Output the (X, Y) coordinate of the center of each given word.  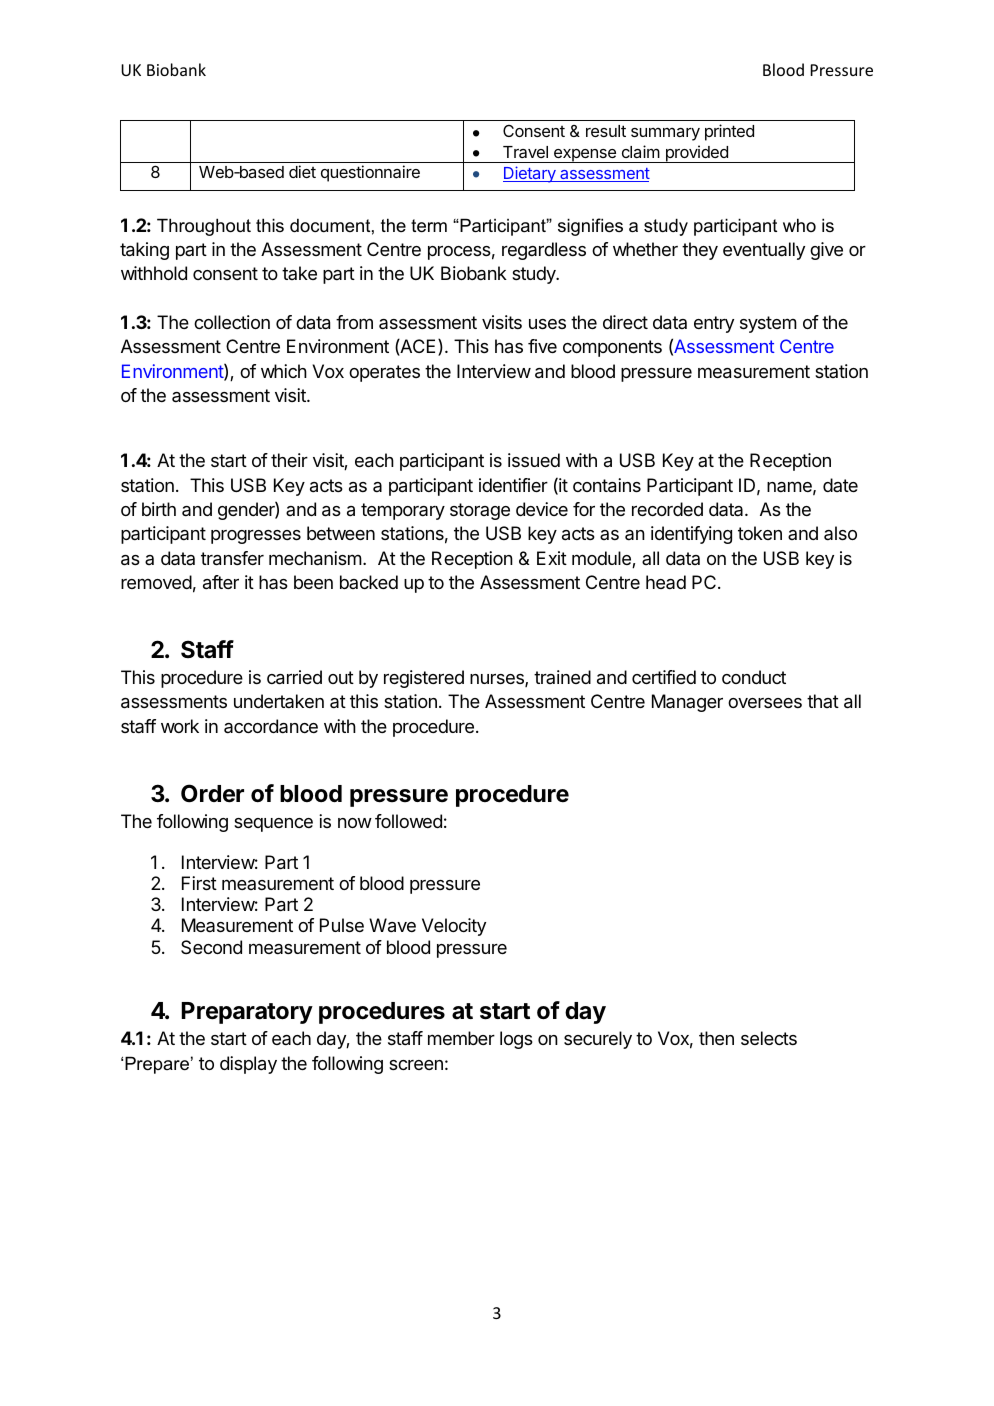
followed (408, 821)
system (768, 324)
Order (212, 793)
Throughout (204, 227)
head (666, 582)
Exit (552, 558)
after (221, 582)
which (284, 371)
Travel (525, 152)
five (542, 346)
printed (729, 132)
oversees (765, 703)
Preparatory (247, 1013)
